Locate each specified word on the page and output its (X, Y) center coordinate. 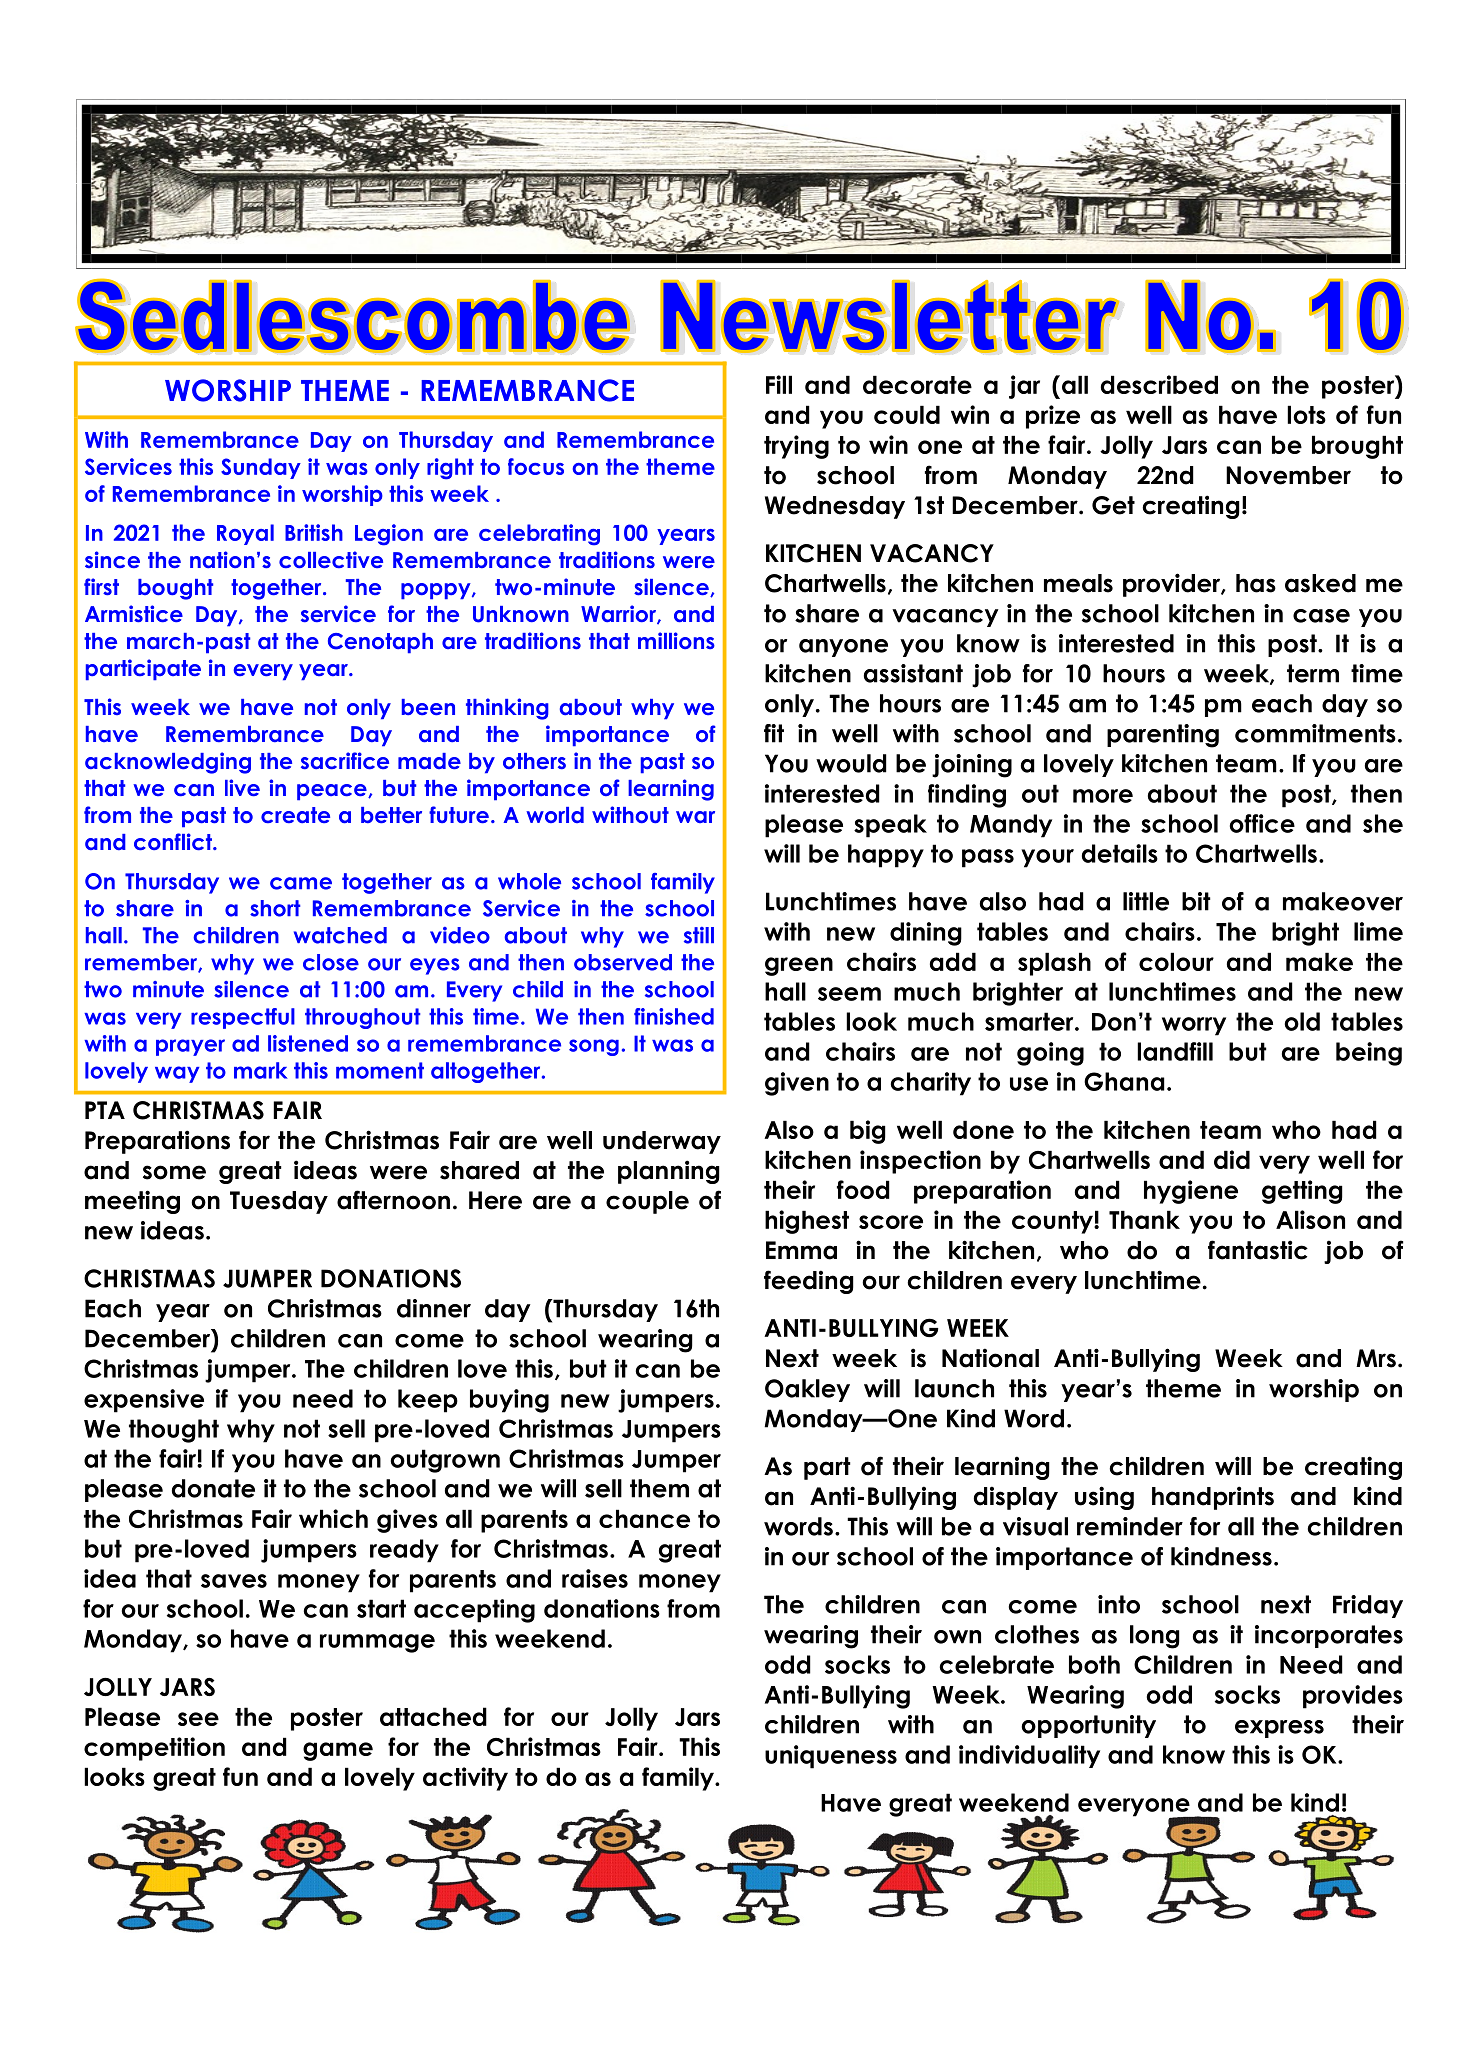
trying (796, 447)
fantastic (1258, 1250)
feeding (809, 1282)
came (301, 883)
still (699, 935)
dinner (434, 1308)
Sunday (261, 468)
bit (1196, 901)
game (338, 1751)
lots (1306, 414)
